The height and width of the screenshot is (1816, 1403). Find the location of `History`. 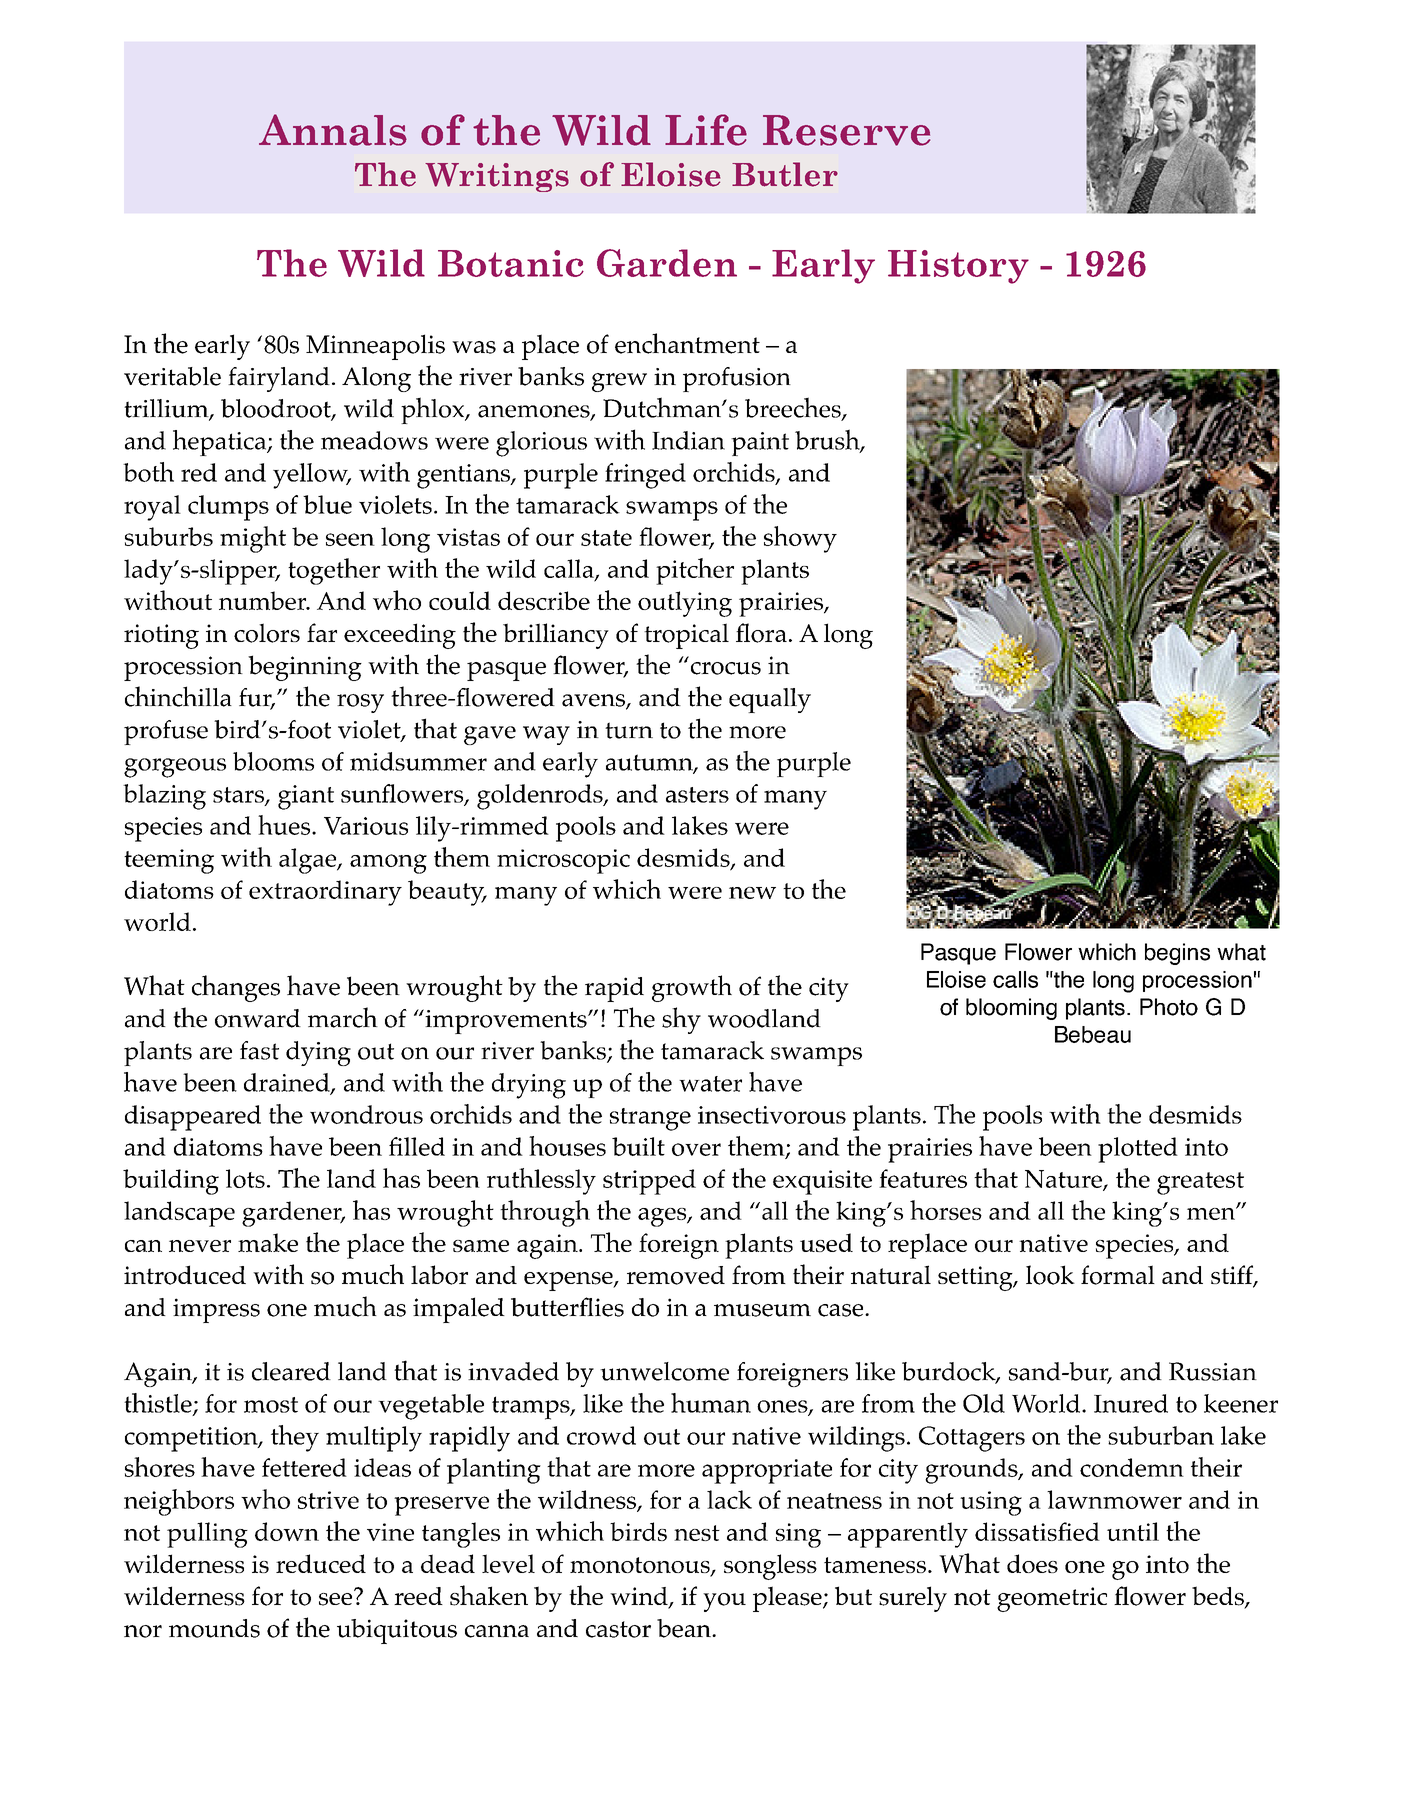

History is located at coordinates (958, 267).
